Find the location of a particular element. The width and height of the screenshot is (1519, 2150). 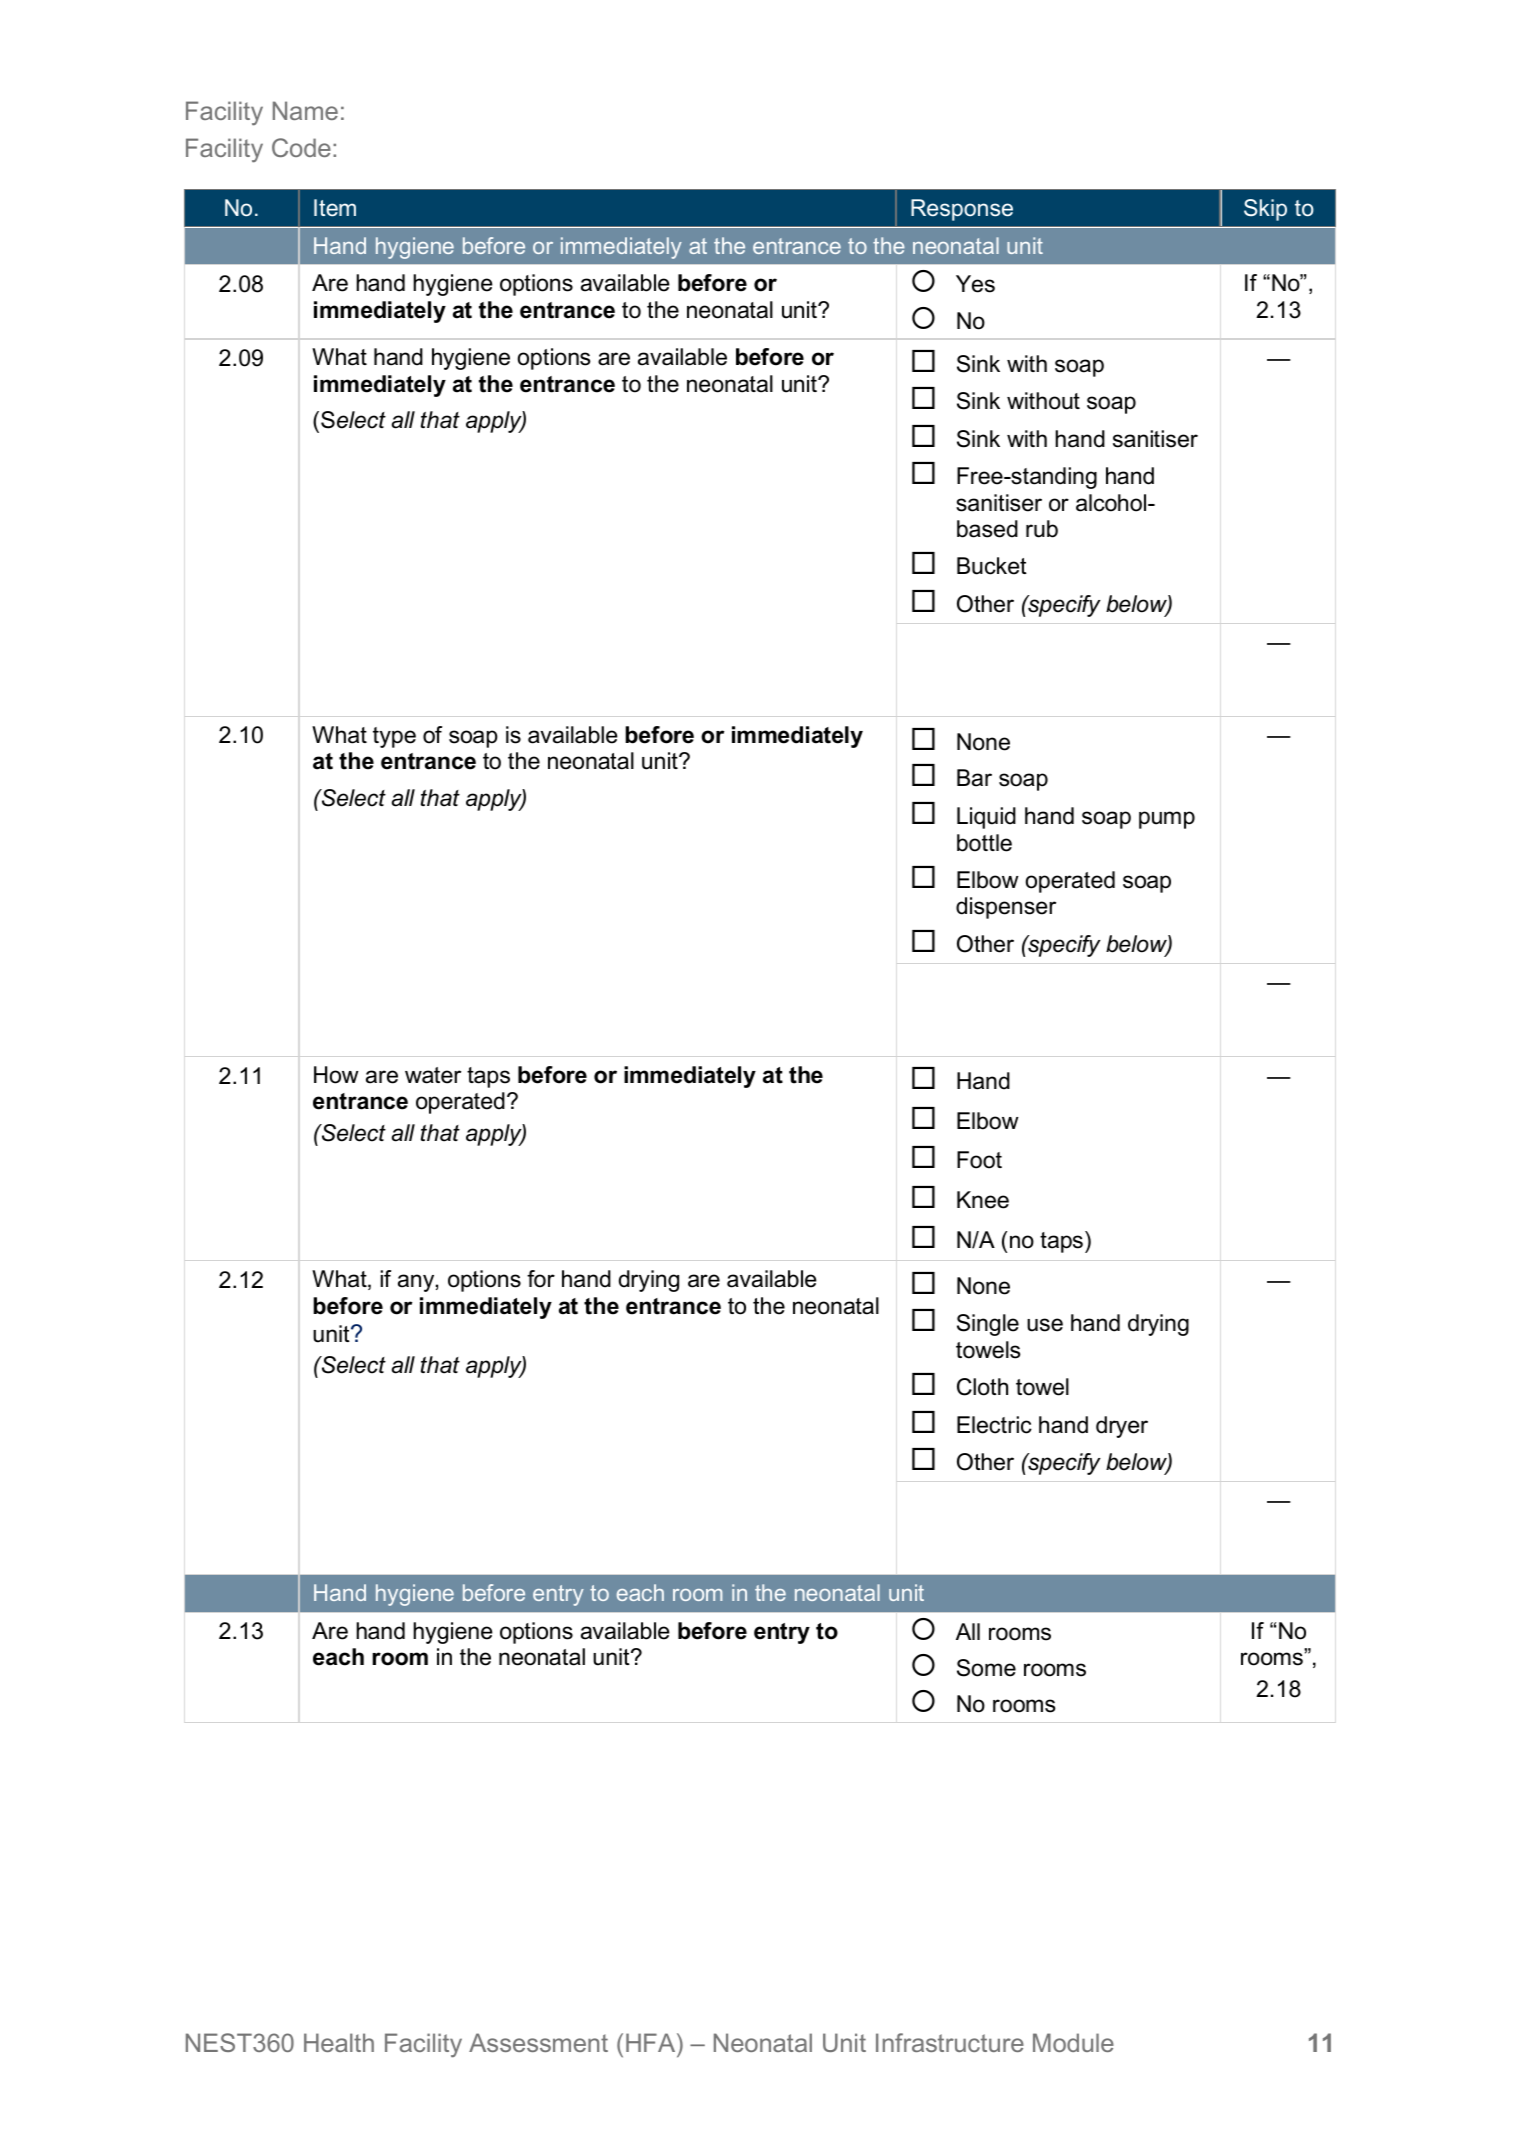

HFA is located at coordinates (652, 2042).
